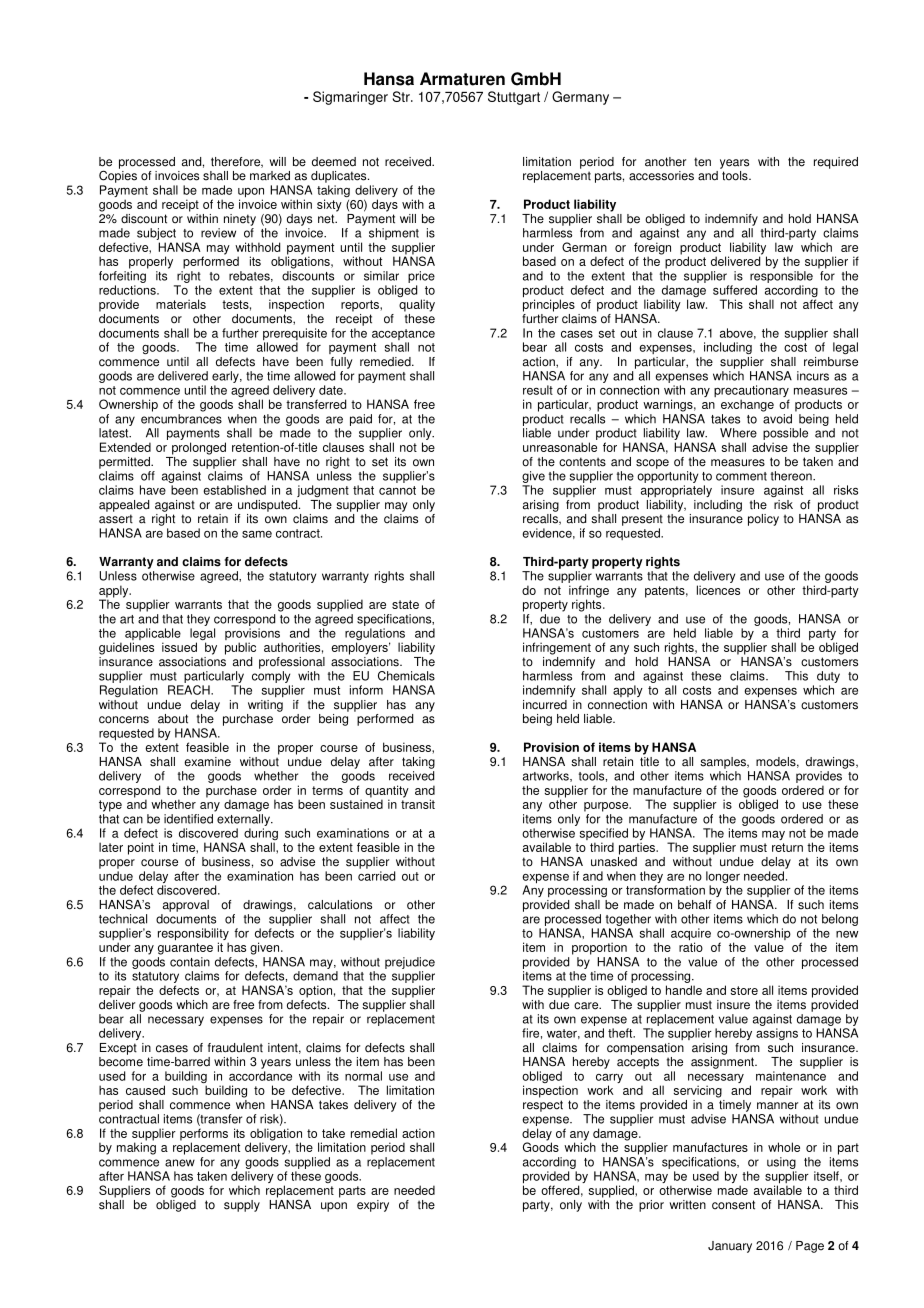 This screenshot has width=924, height=1308. I want to click on consent, so click(733, 1205).
